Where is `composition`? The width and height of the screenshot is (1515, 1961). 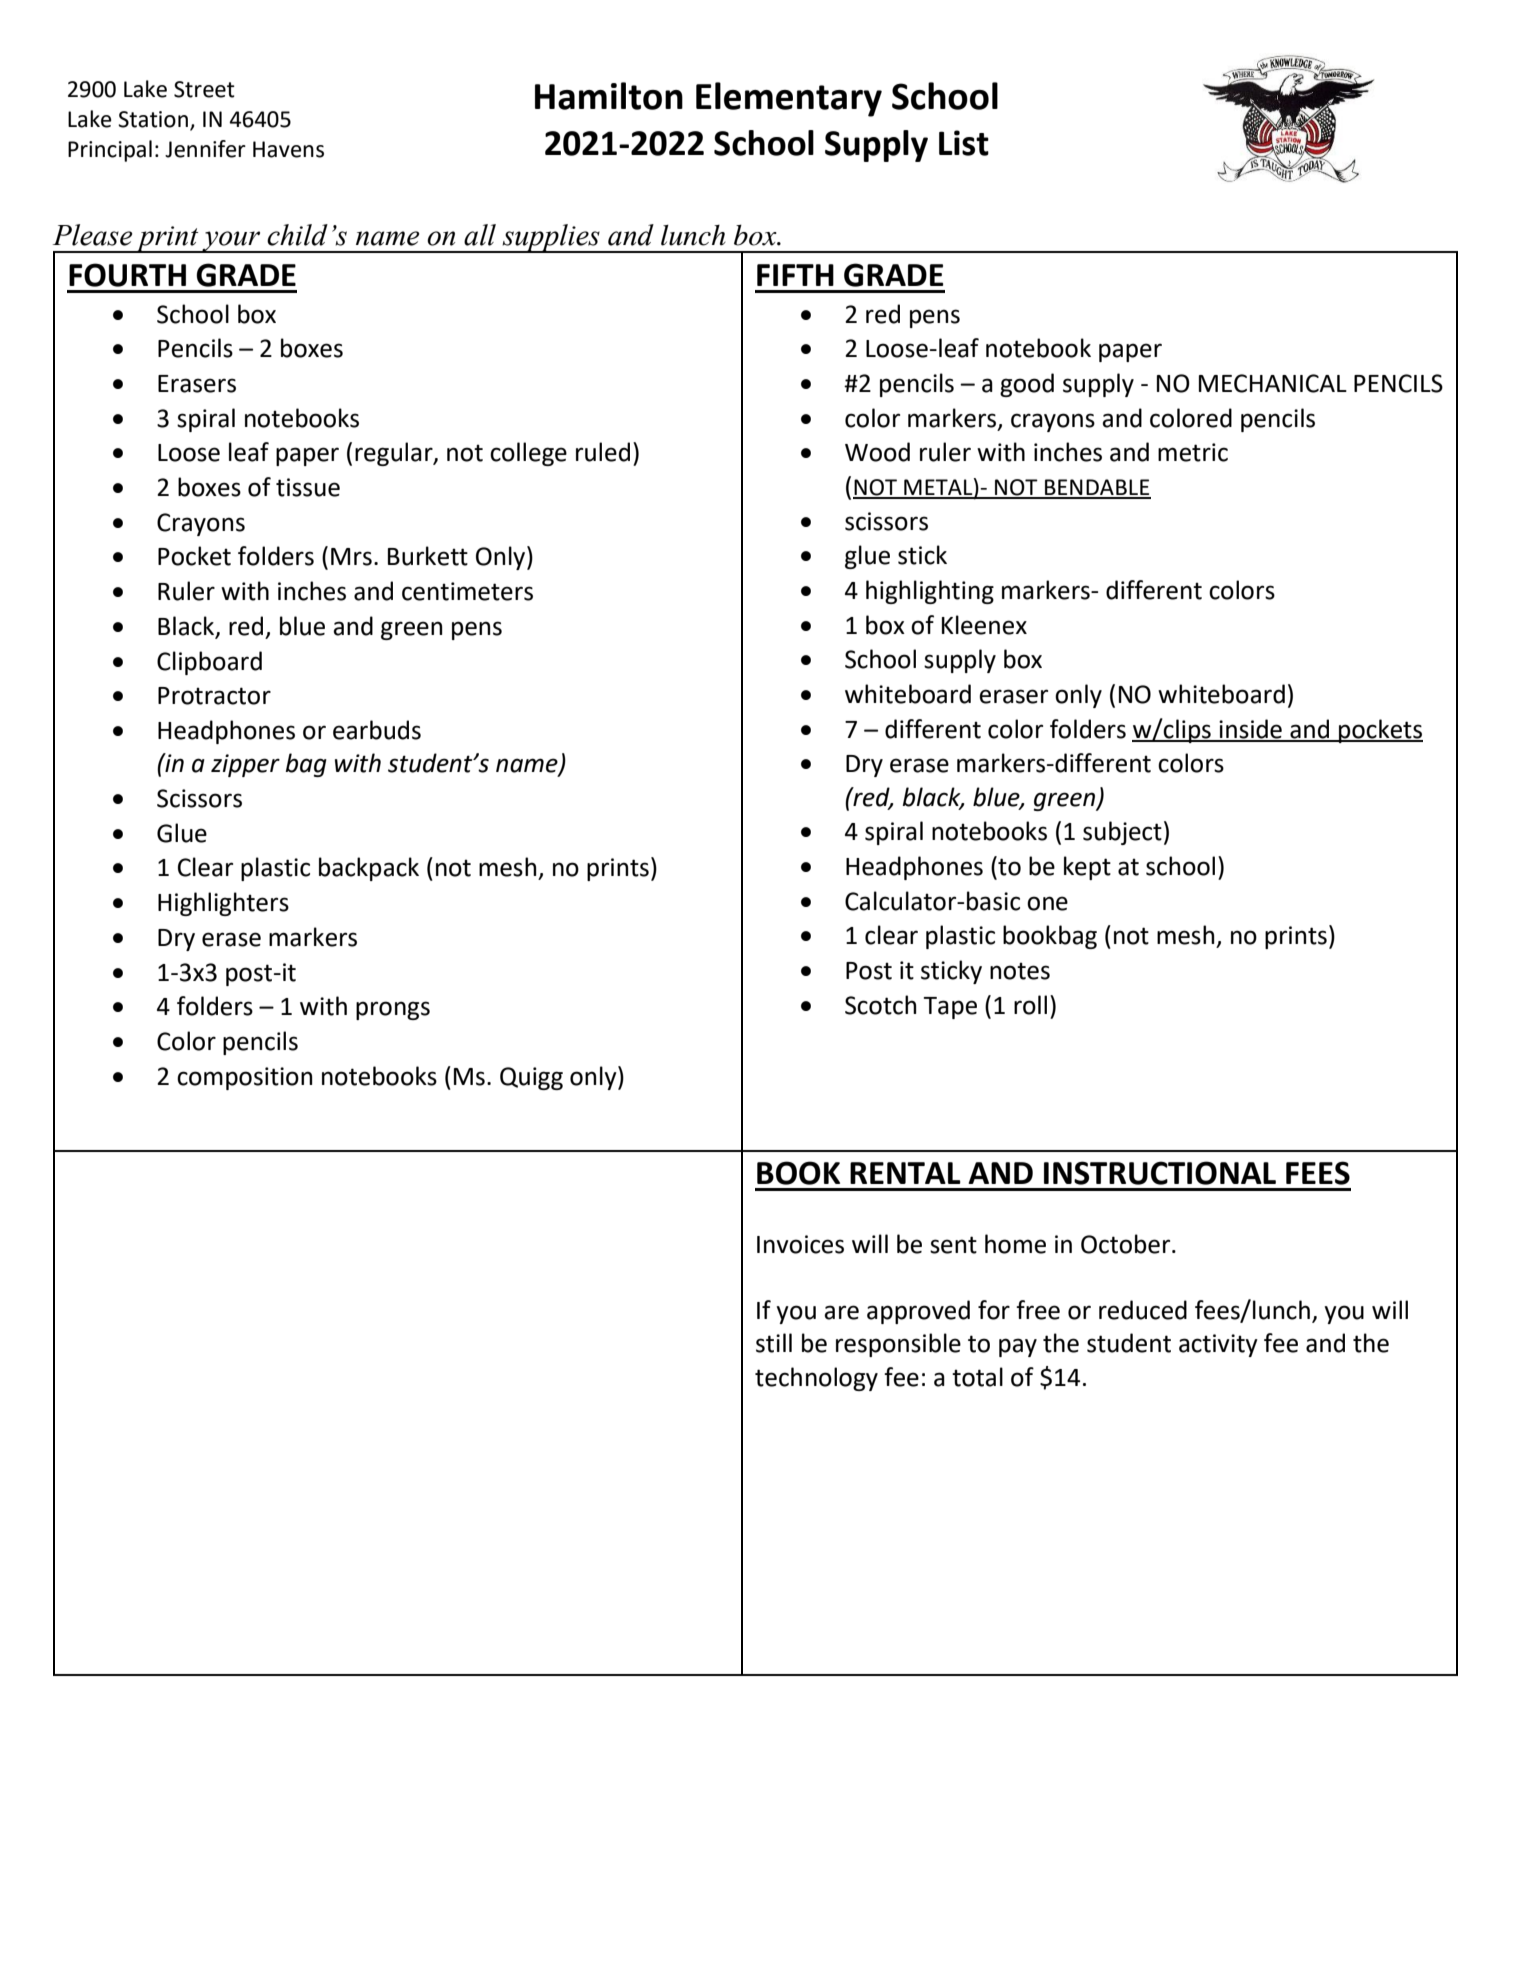
composition is located at coordinates (244, 1078).
